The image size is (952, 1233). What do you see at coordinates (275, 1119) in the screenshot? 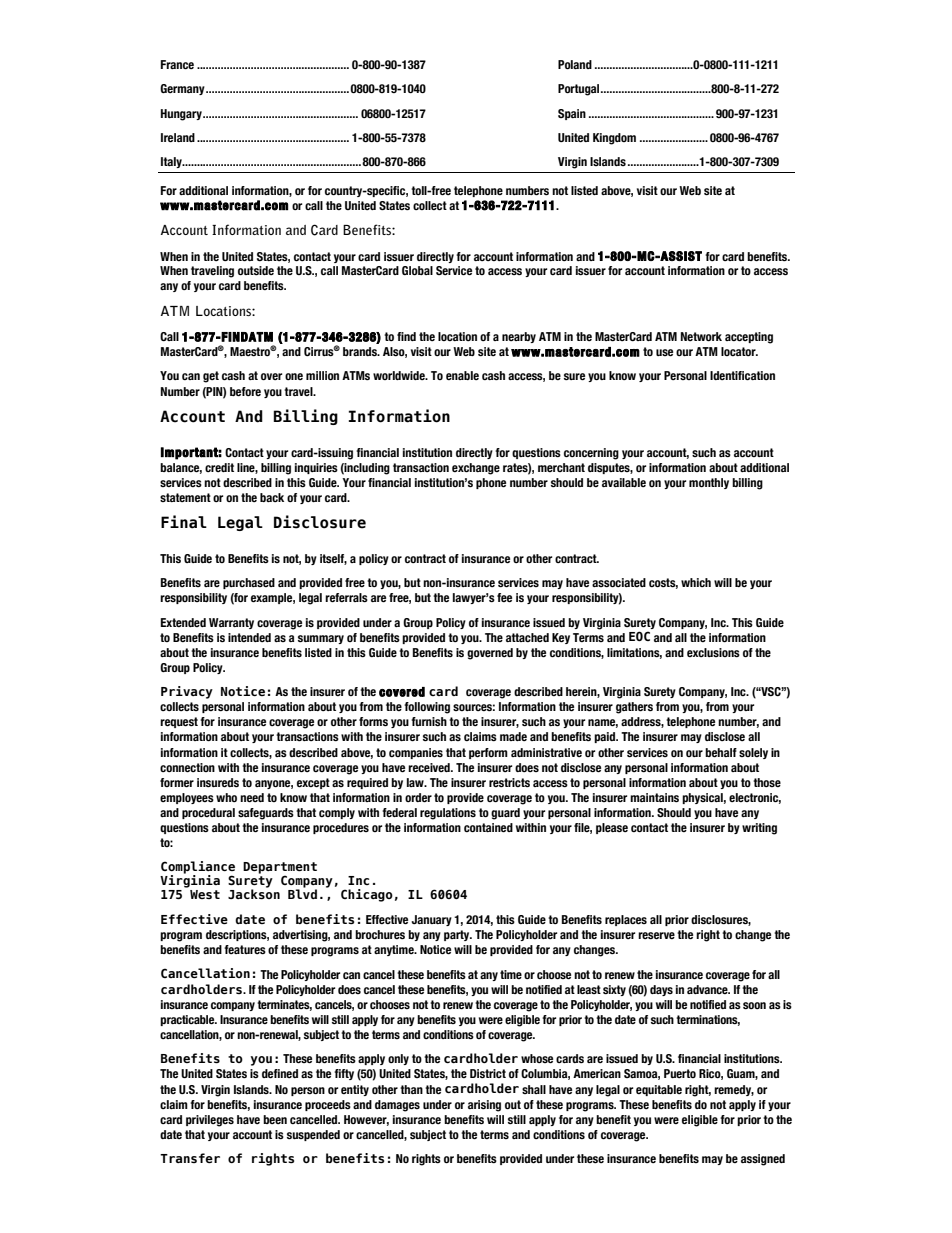
I see `been` at bounding box center [275, 1119].
